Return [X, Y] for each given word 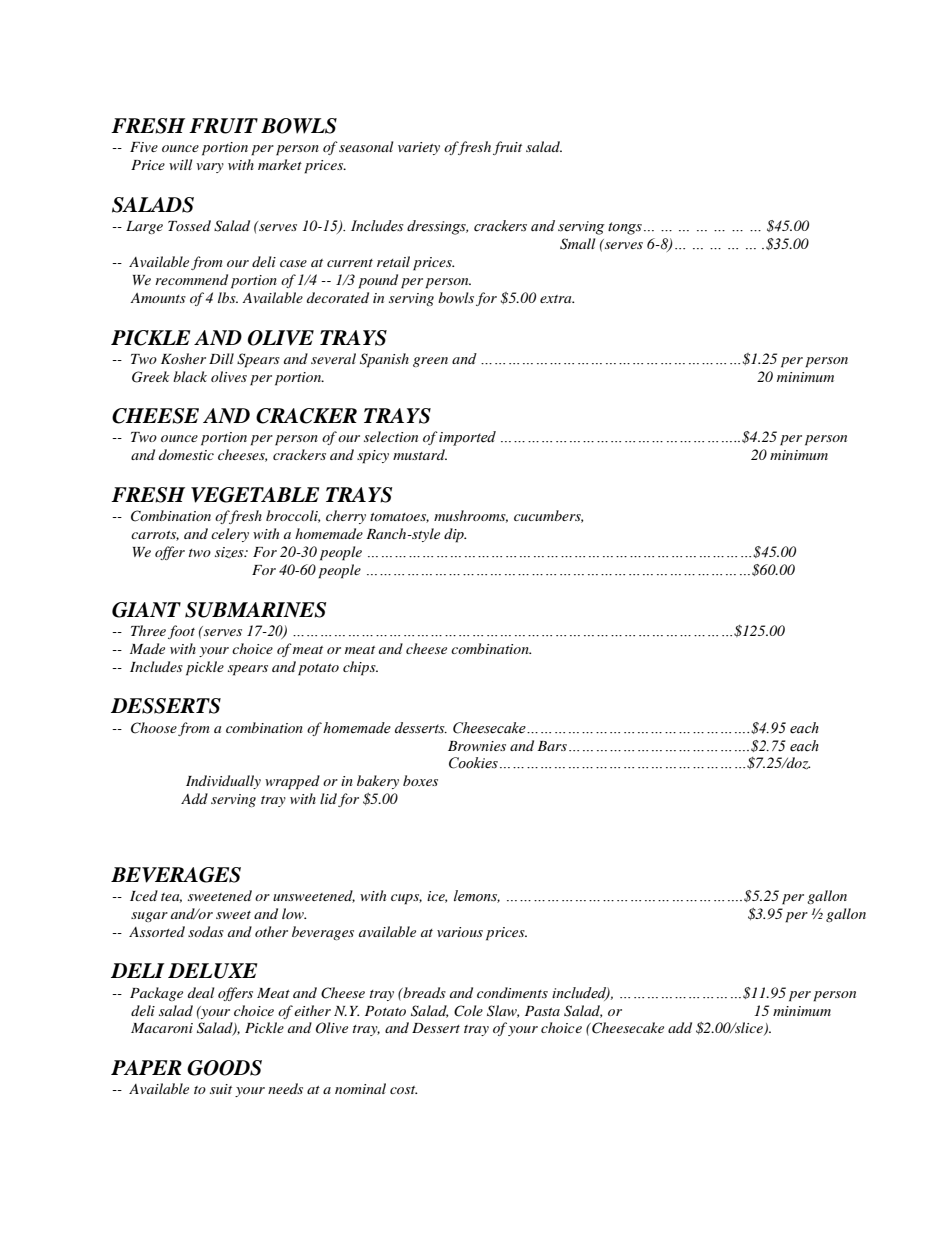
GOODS [224, 1068]
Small [578, 244]
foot [181, 632]
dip [455, 535]
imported [467, 438]
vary [210, 168]
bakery [378, 782]
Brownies [477, 746]
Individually [223, 782]
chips [360, 668]
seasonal [366, 146]
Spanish [384, 360]
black [190, 376]
